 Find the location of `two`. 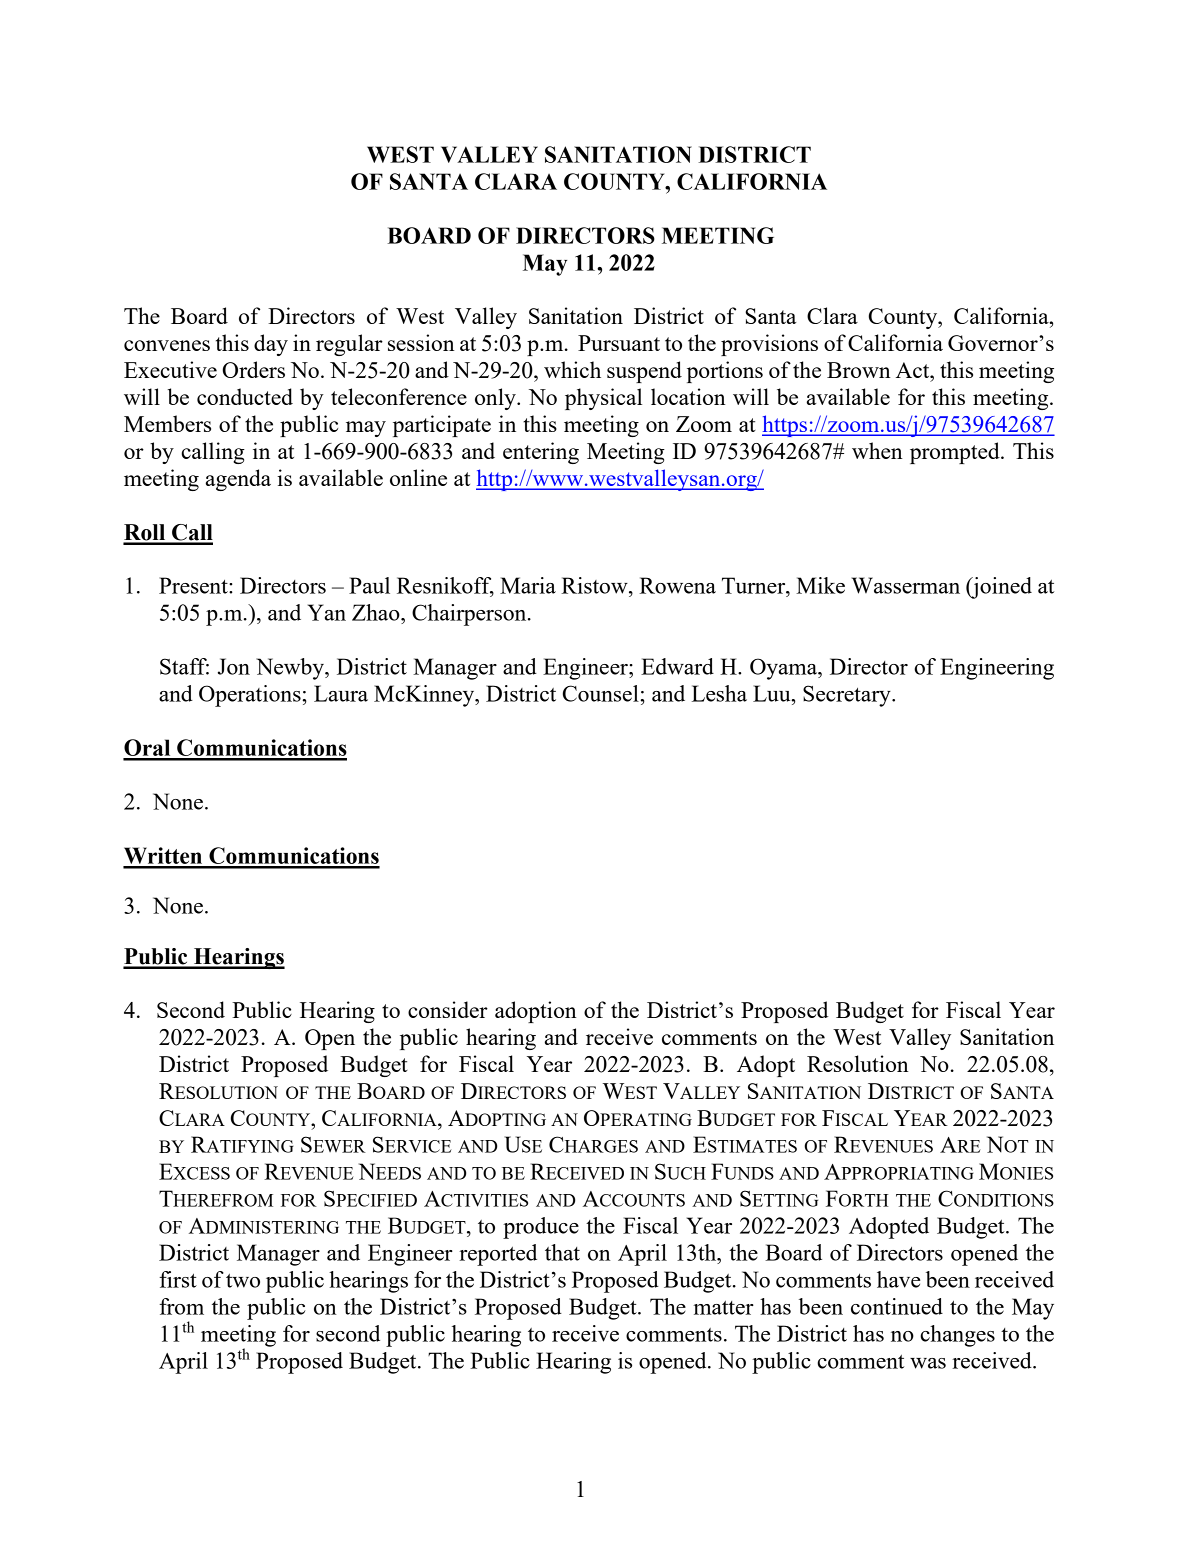

two is located at coordinates (243, 1280).
